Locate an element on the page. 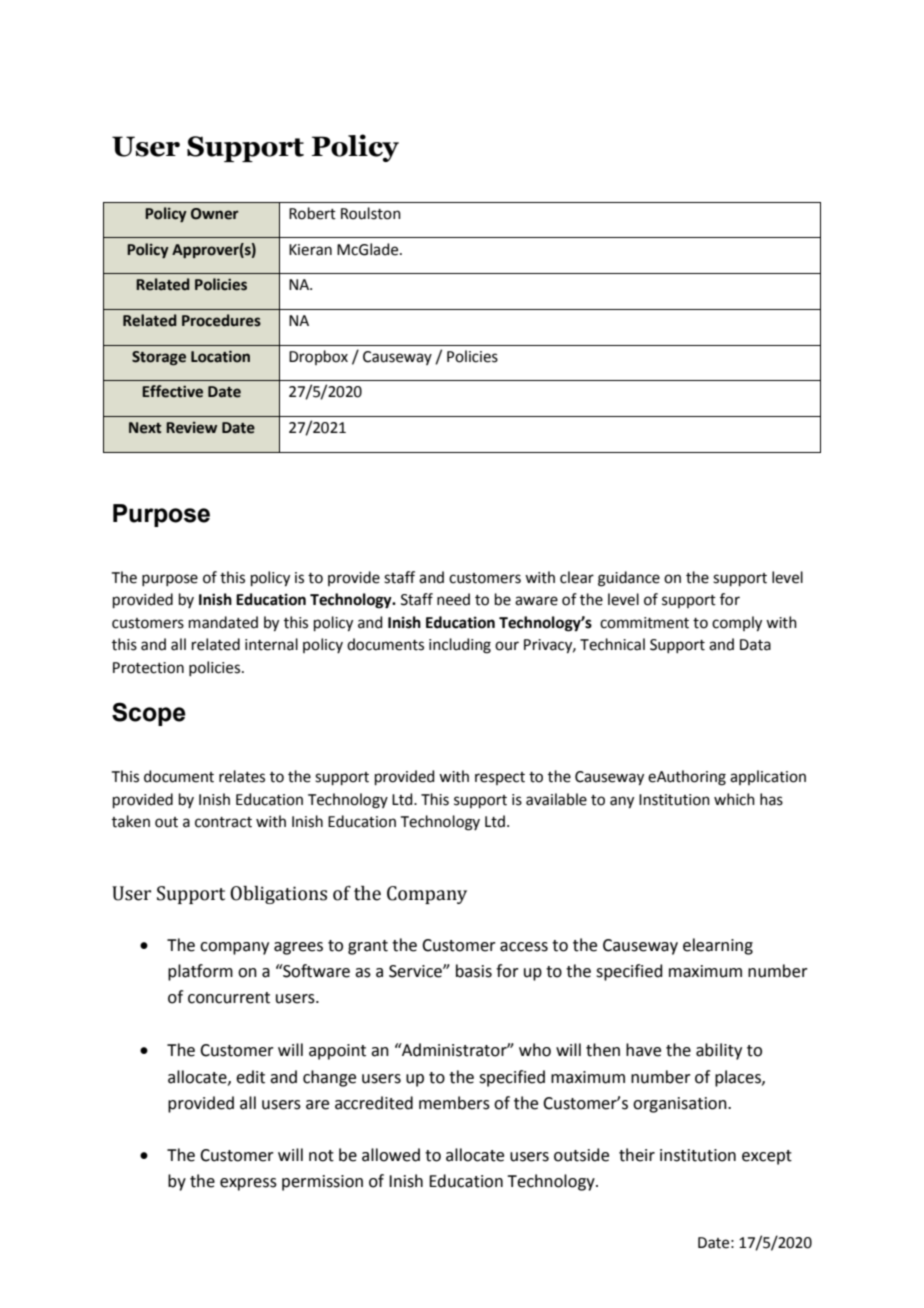 Image resolution: width=924 pixels, height=1308 pixels. Owner is located at coordinates (215, 214).
